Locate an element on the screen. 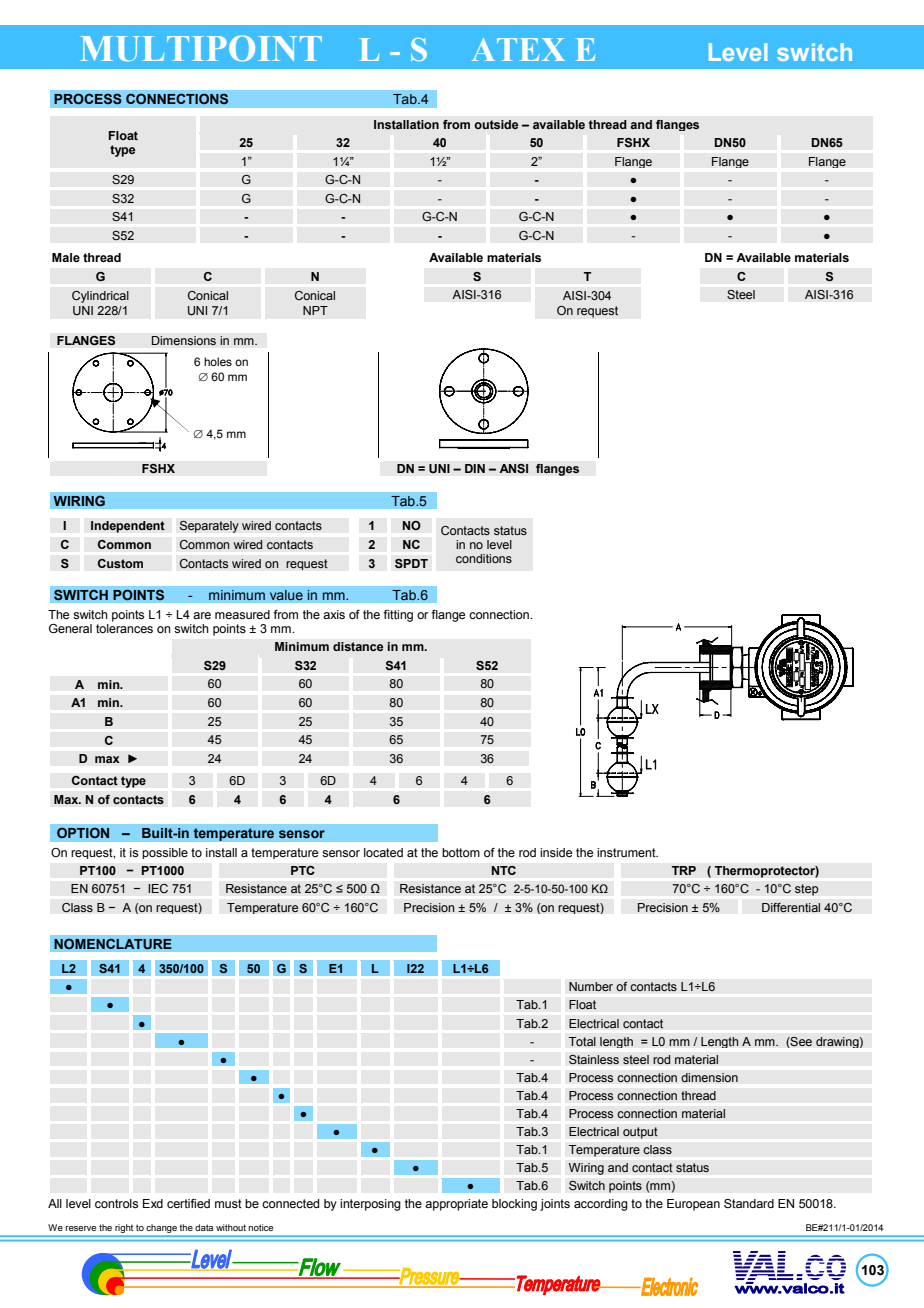 This screenshot has width=924, height=1308. European is located at coordinates (693, 1205).
